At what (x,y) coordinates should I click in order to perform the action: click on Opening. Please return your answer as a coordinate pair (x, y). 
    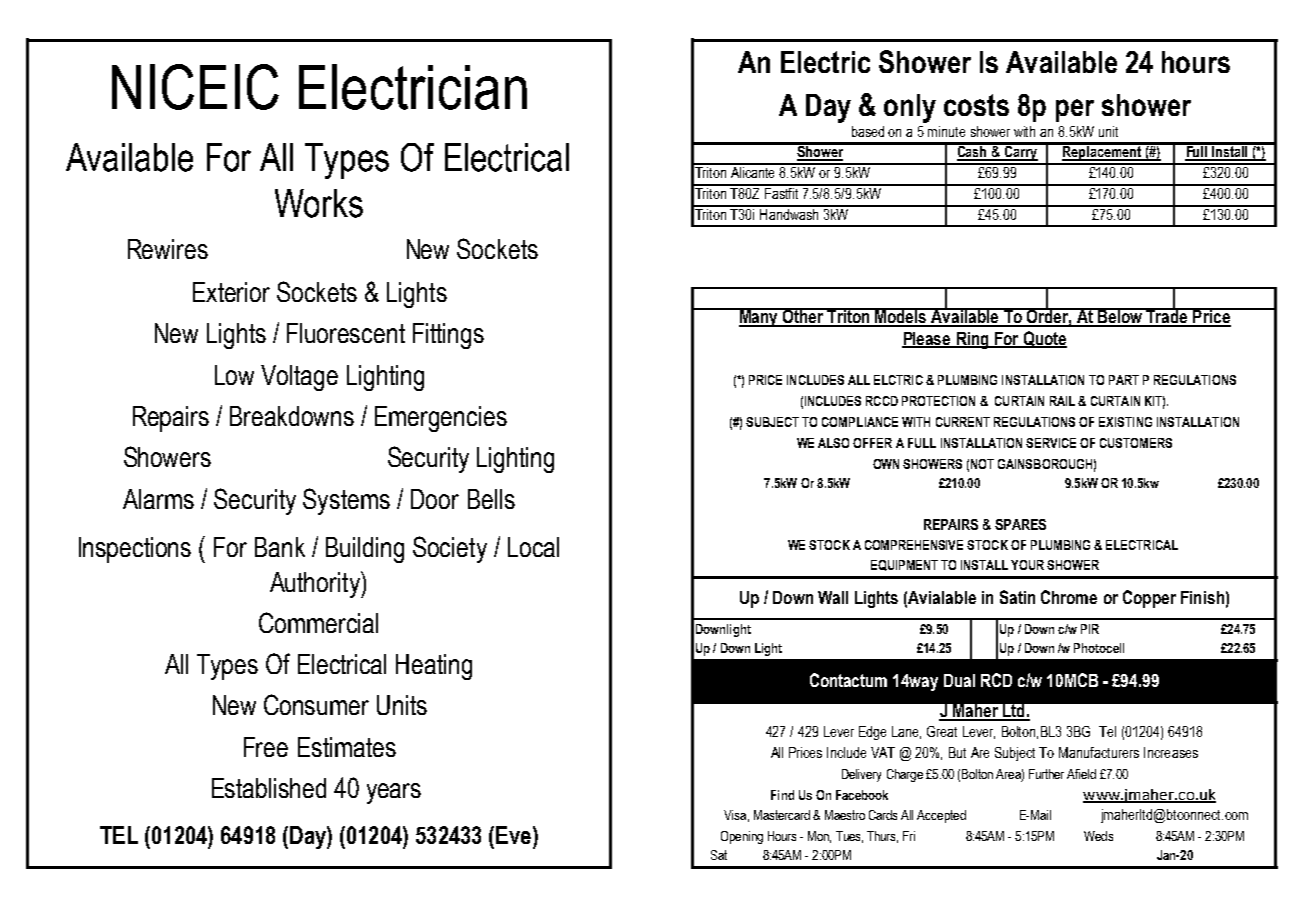
    Looking at the image, I should click on (742, 837).
